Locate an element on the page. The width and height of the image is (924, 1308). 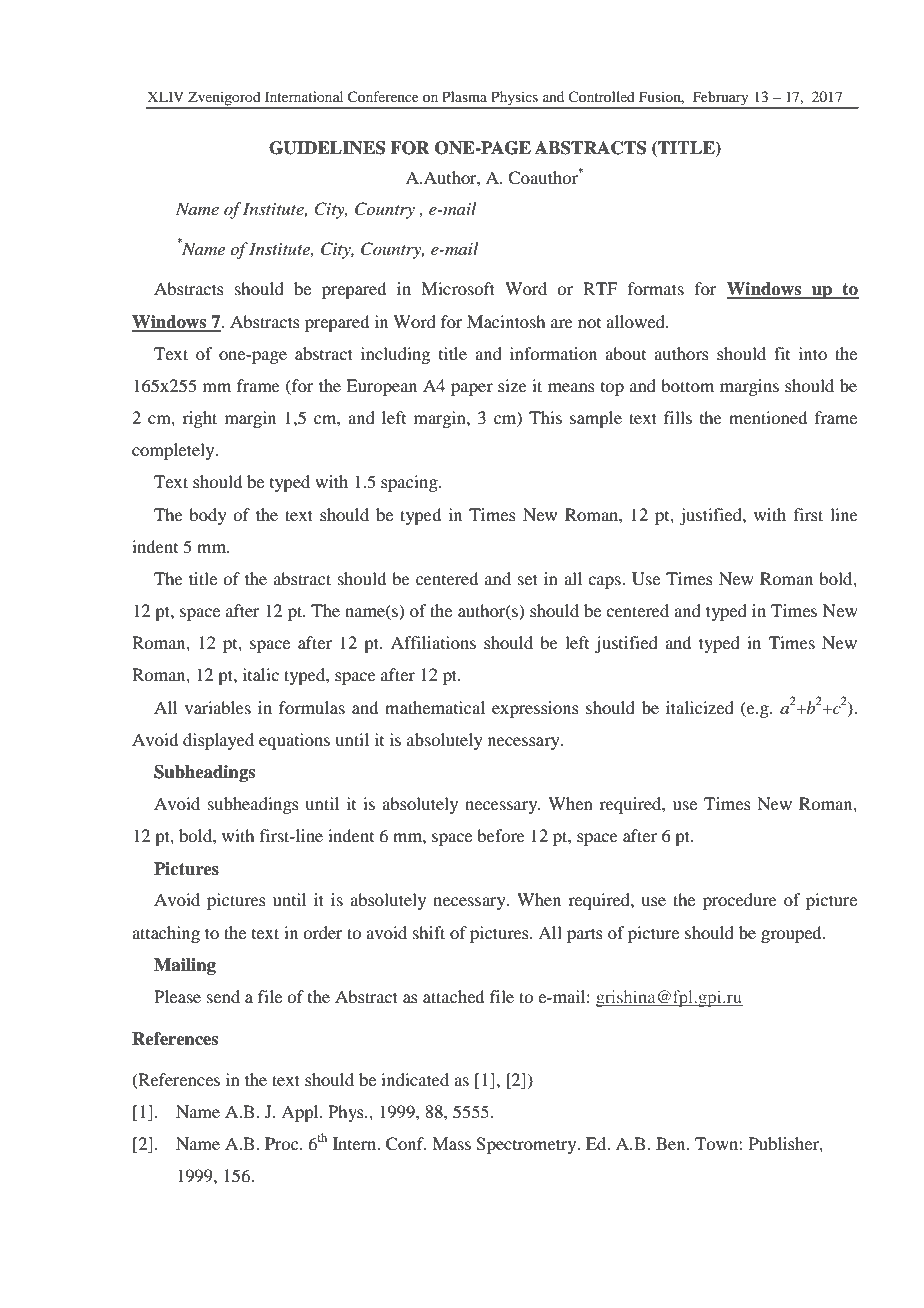
Plasma is located at coordinates (464, 96).
